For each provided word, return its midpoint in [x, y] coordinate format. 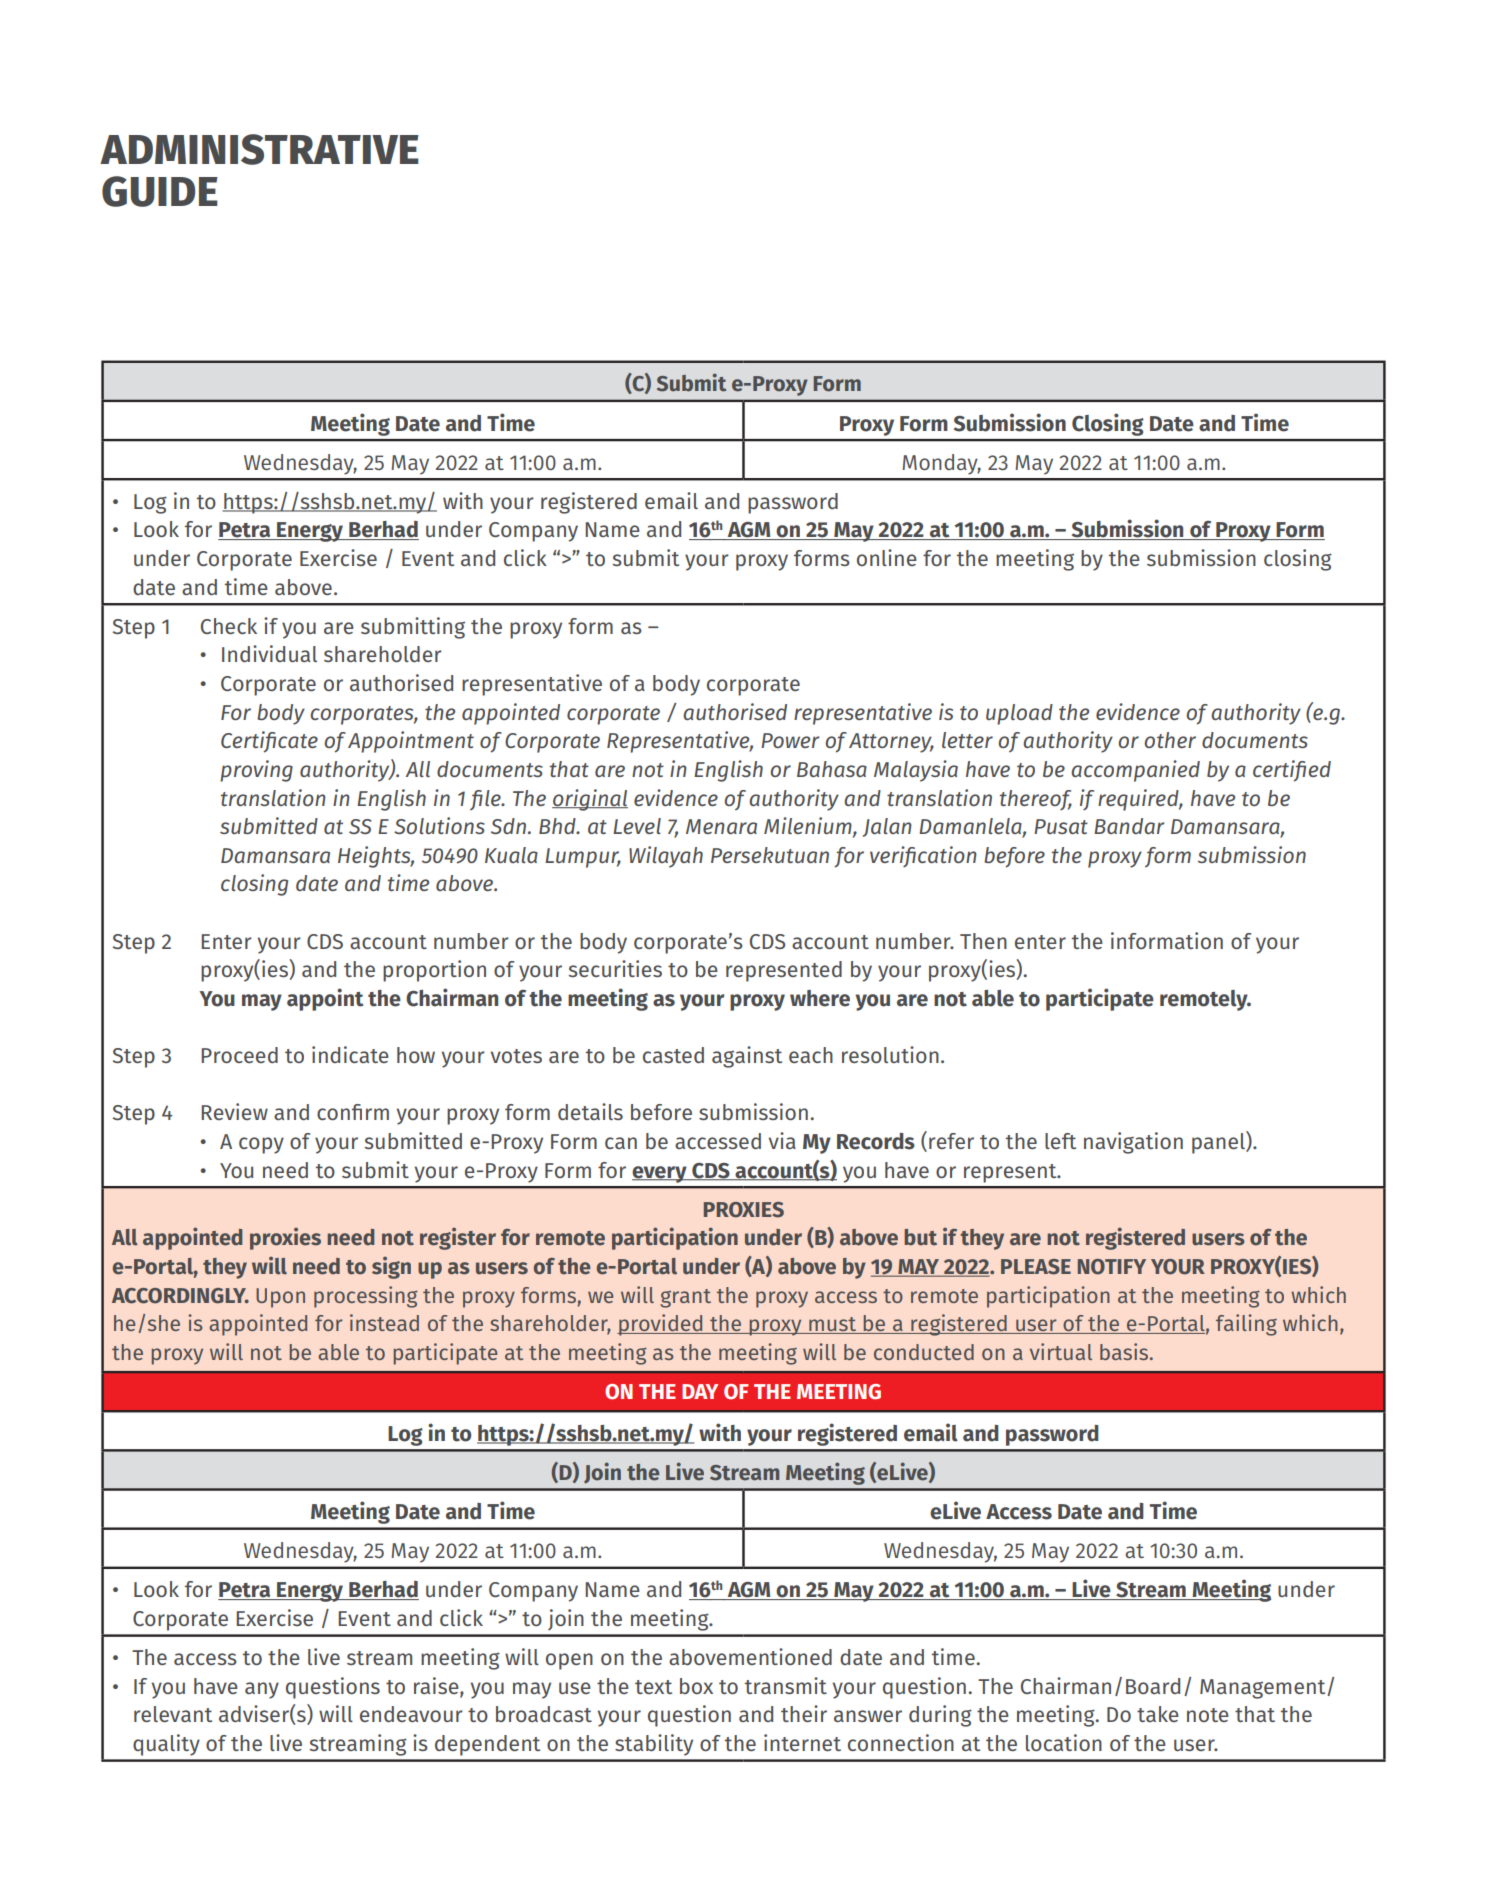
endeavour [411, 1714]
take [1158, 1714]
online [887, 557]
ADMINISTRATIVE [259, 149]
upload [1019, 714]
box [696, 1686]
